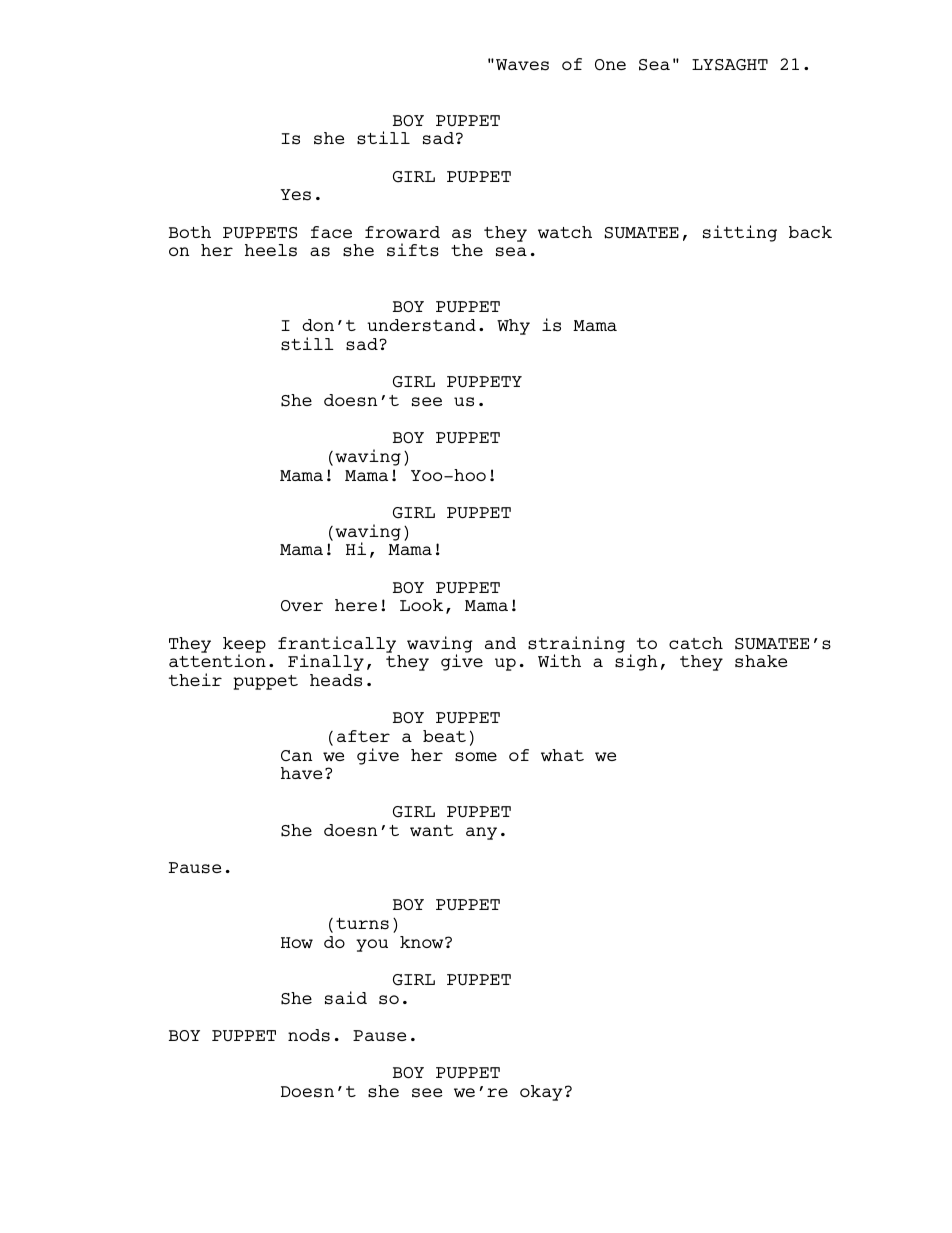 This page has width=952, height=1233. Describe the element at coordinates (309, 1035) in the page. I see `nods` at that location.
